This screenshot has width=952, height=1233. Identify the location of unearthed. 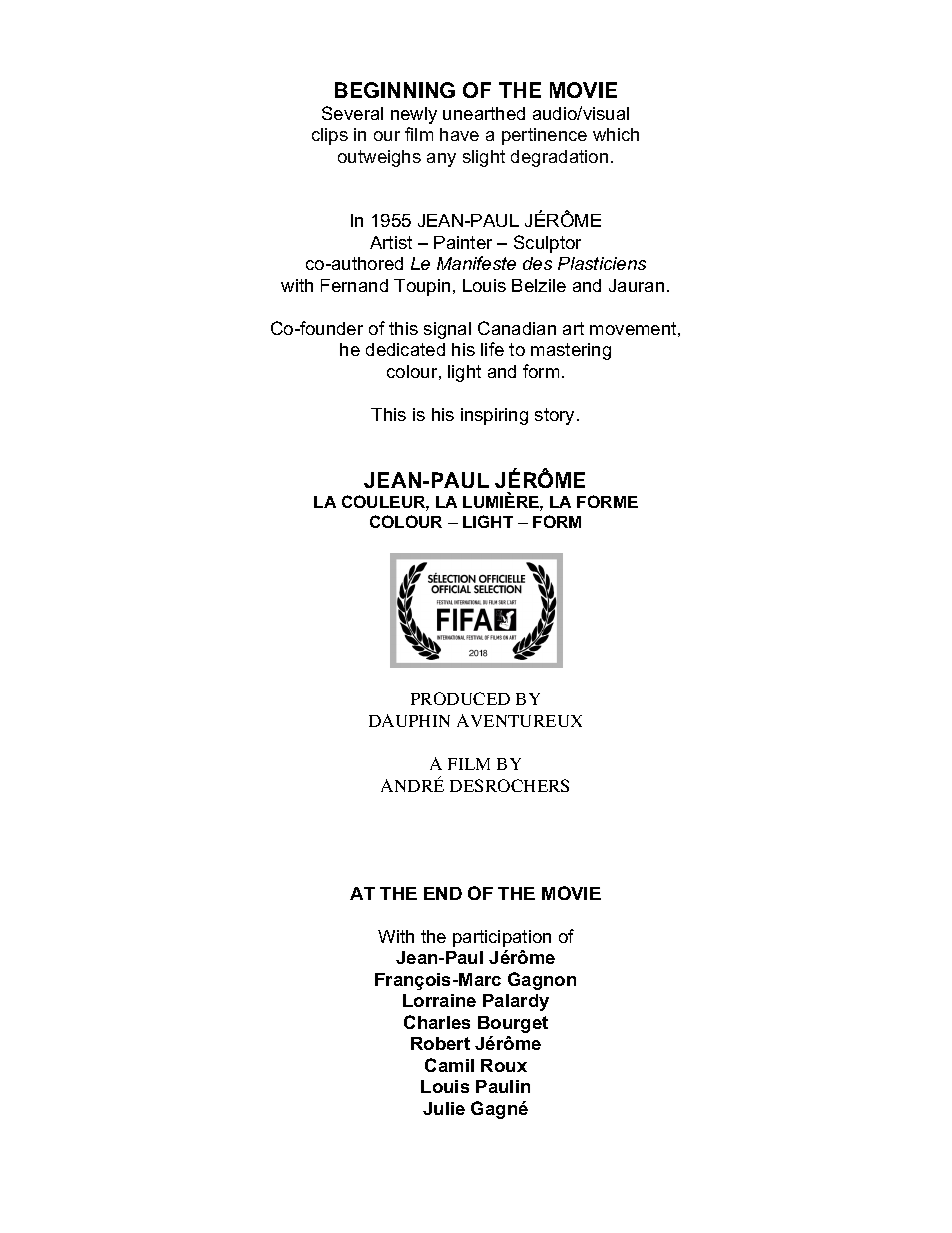
(484, 113).
